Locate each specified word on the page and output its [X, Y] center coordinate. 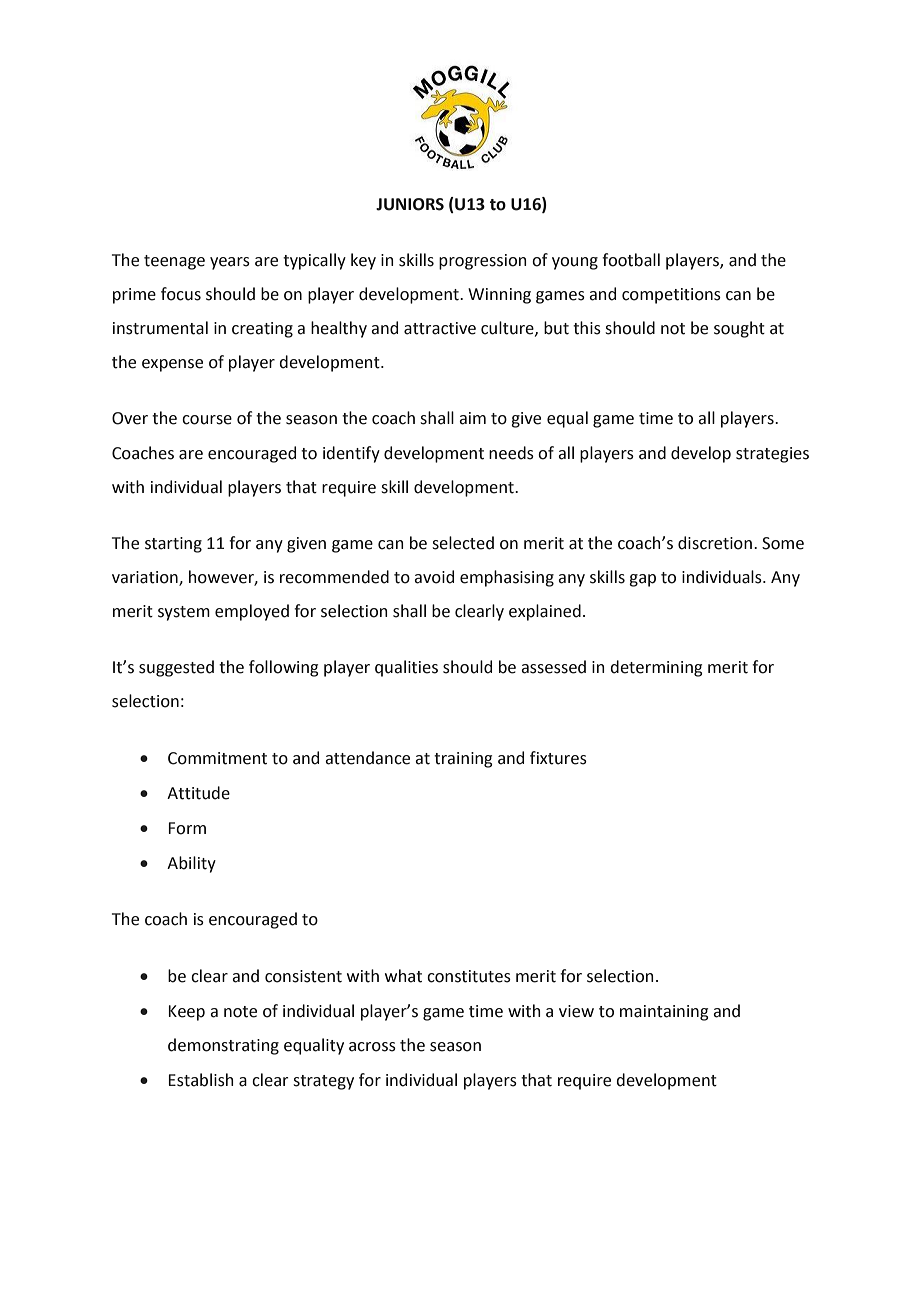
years [230, 263]
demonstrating [223, 1046]
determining [656, 668]
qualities [406, 668]
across [372, 1047]
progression [483, 262]
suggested [176, 668]
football [631, 260]
